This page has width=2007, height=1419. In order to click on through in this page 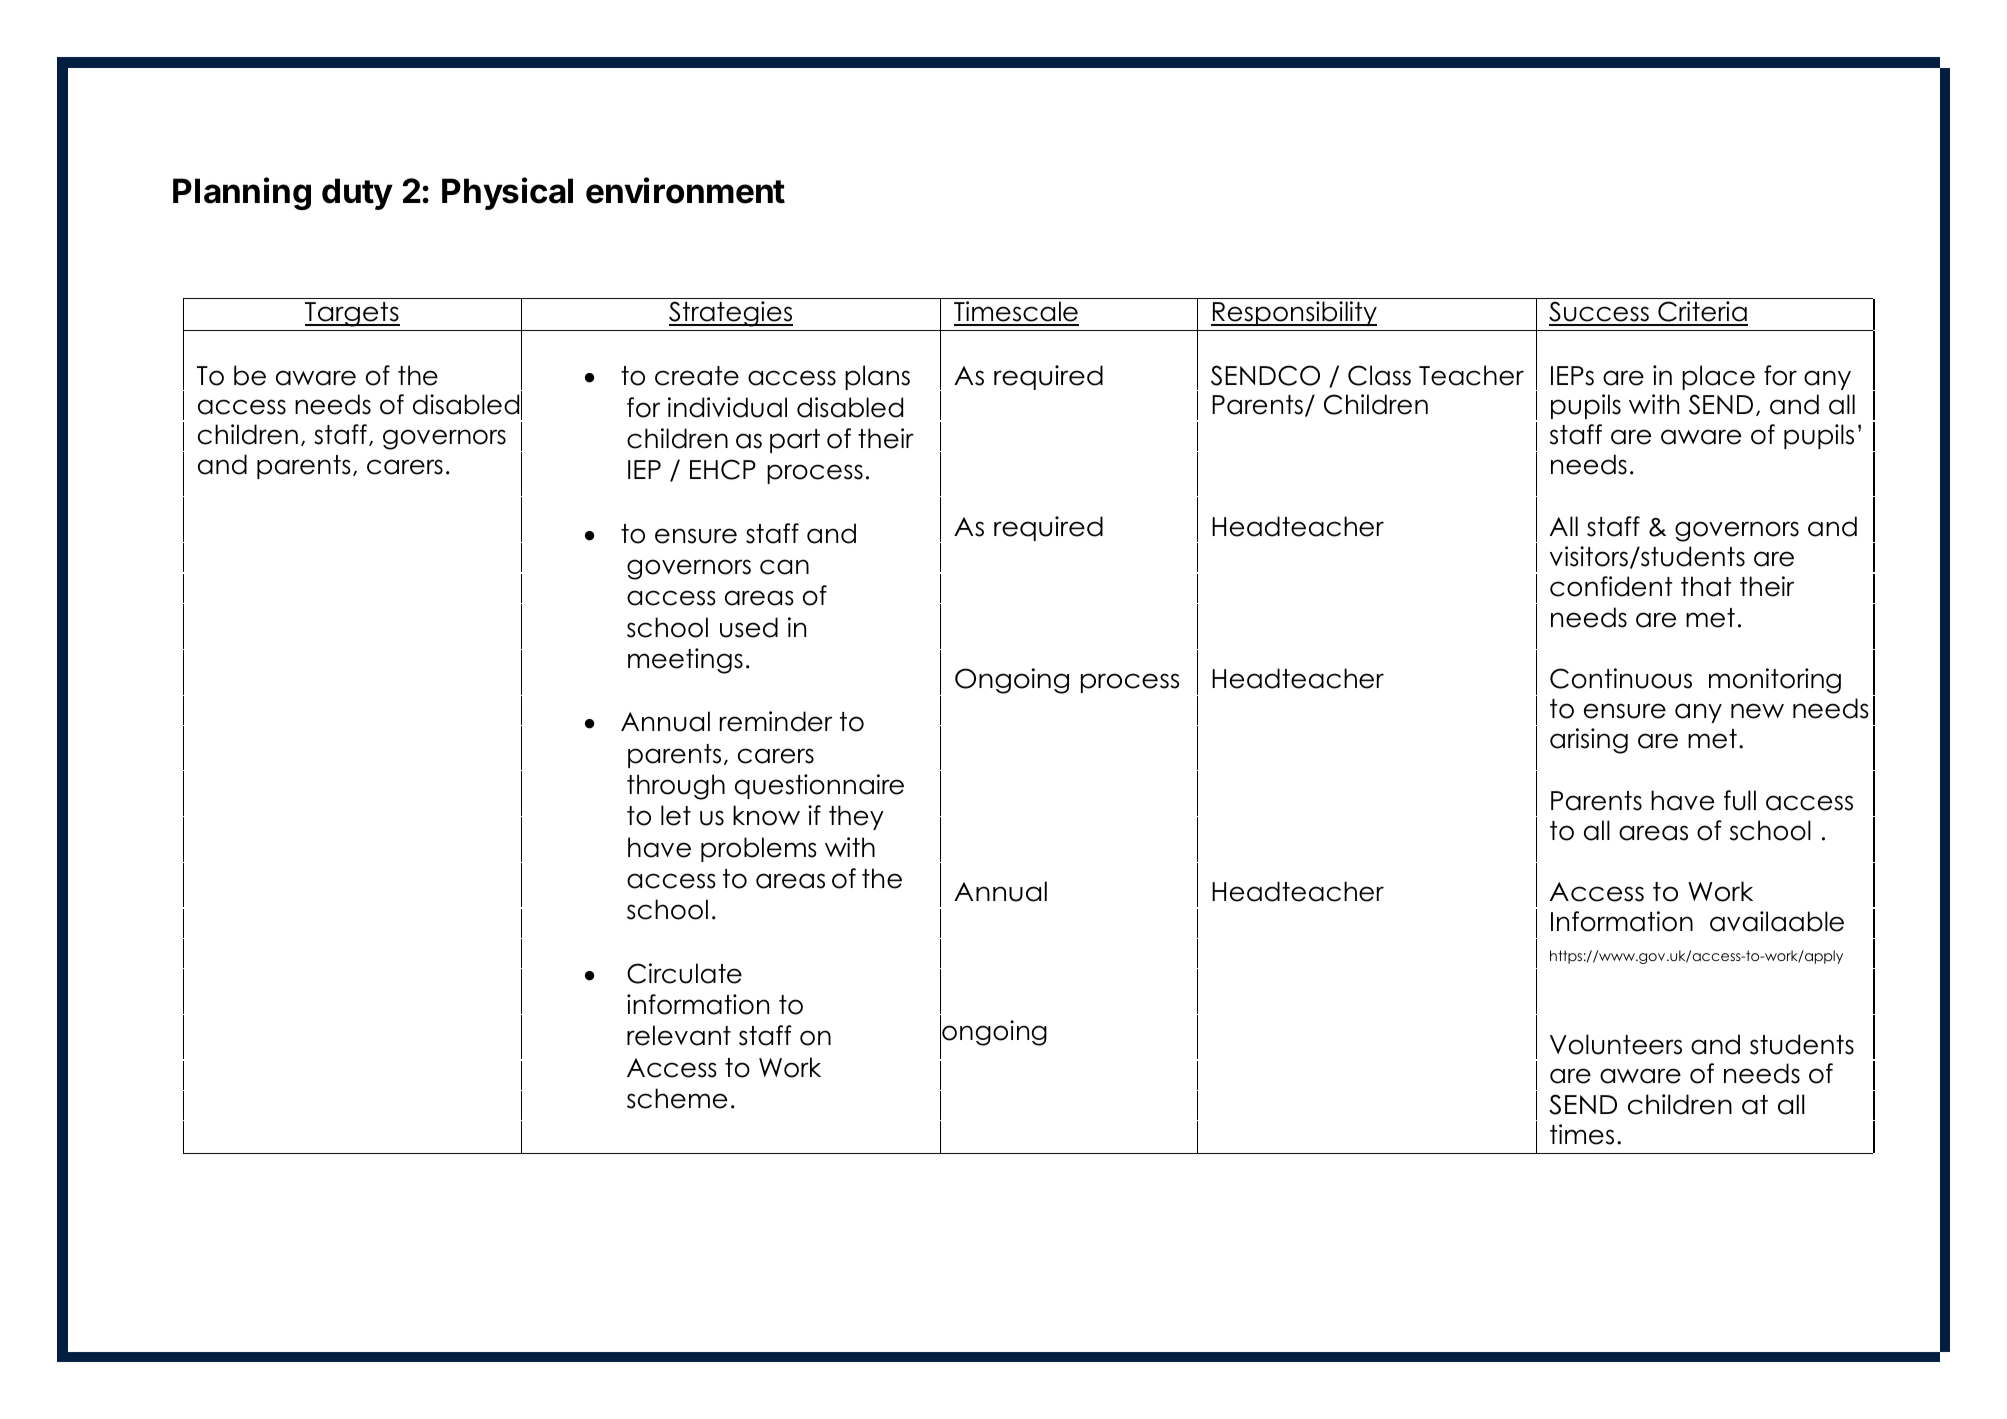, I will do `click(676, 787)`.
